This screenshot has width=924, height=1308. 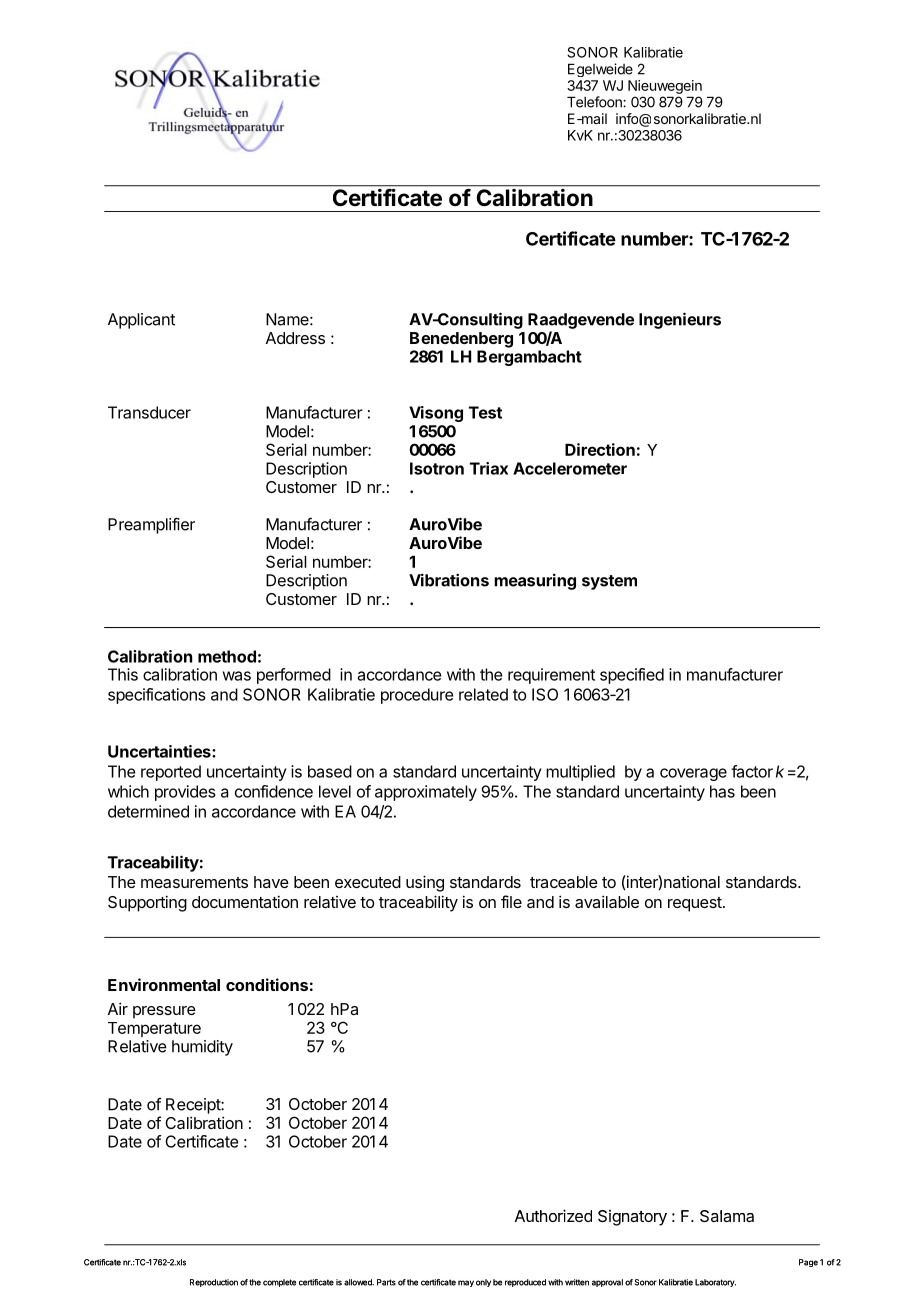 What do you see at coordinates (425, 883) in the screenshot?
I see `using` at bounding box center [425, 883].
